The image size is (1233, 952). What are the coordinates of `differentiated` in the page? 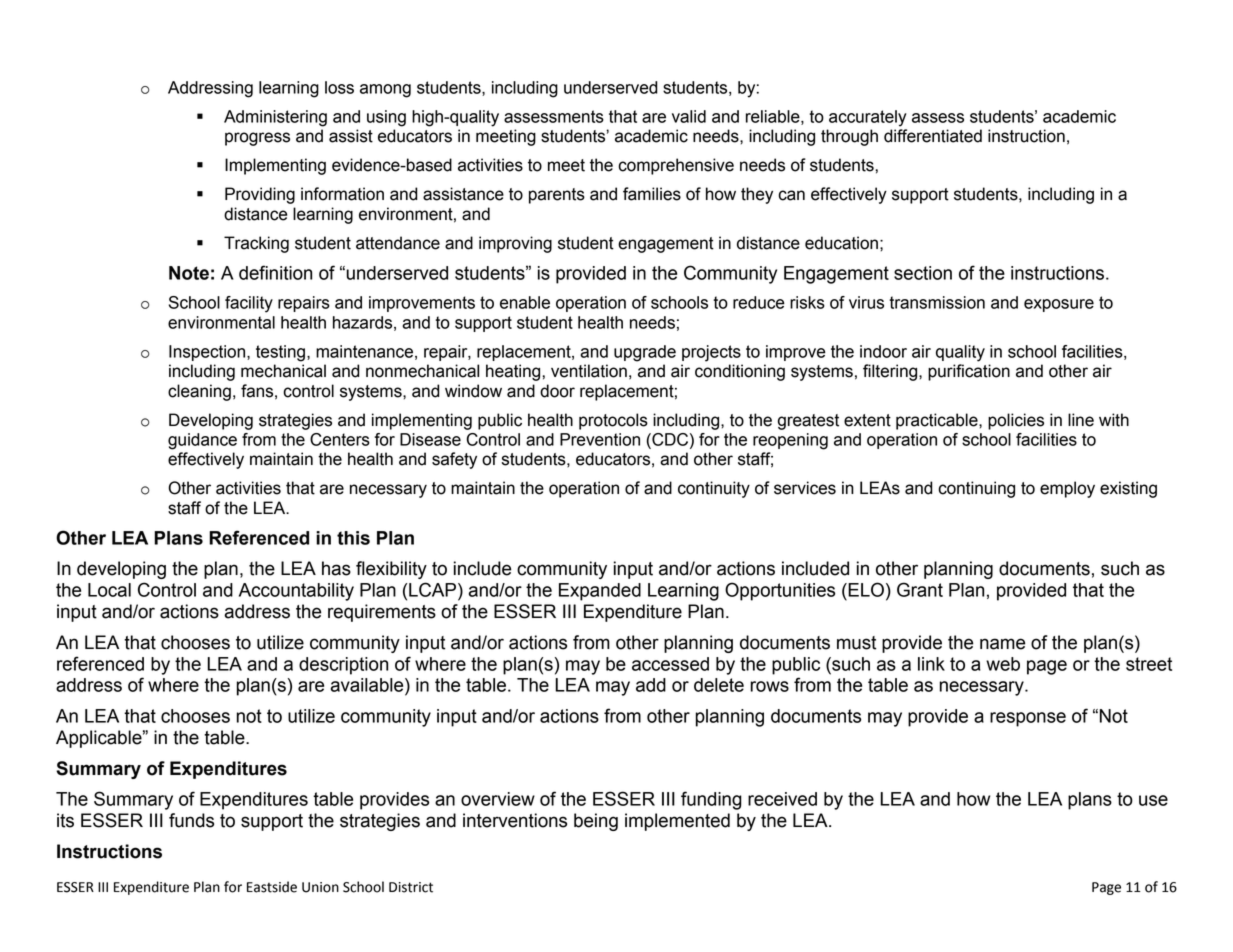 It's located at (933, 136).
